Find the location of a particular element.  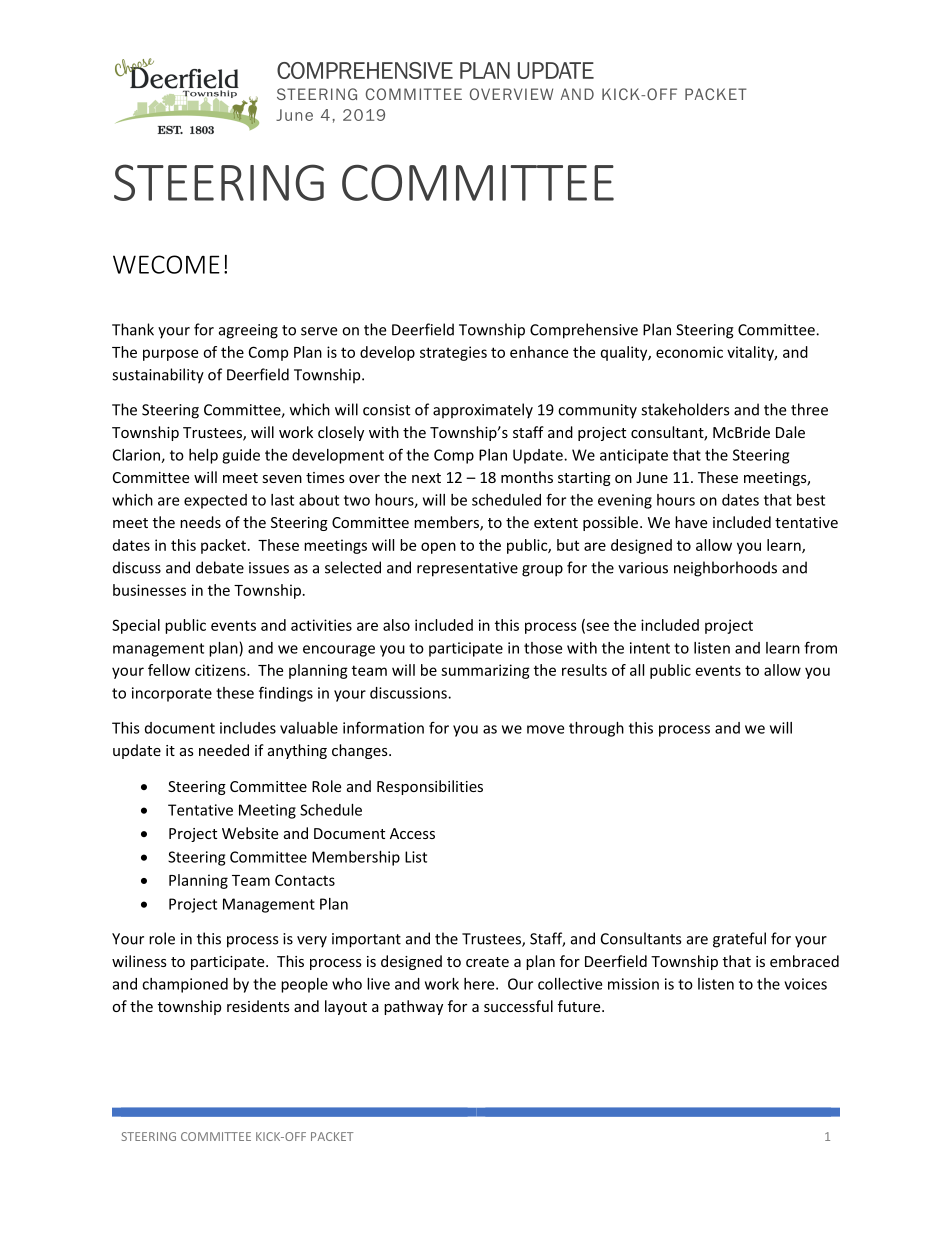

from is located at coordinates (820, 647).
